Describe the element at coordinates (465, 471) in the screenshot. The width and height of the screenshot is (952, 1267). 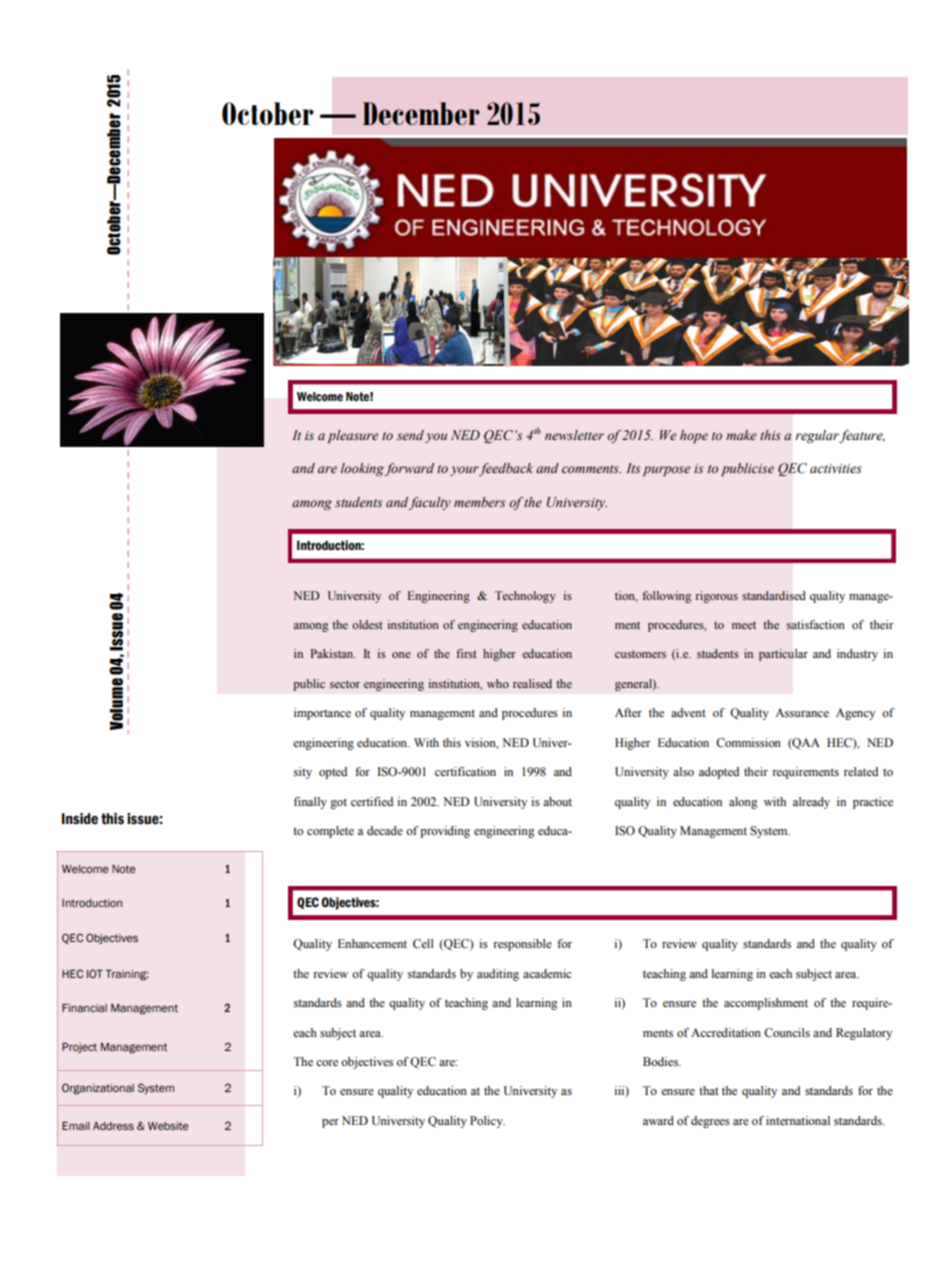
I see `your` at that location.
